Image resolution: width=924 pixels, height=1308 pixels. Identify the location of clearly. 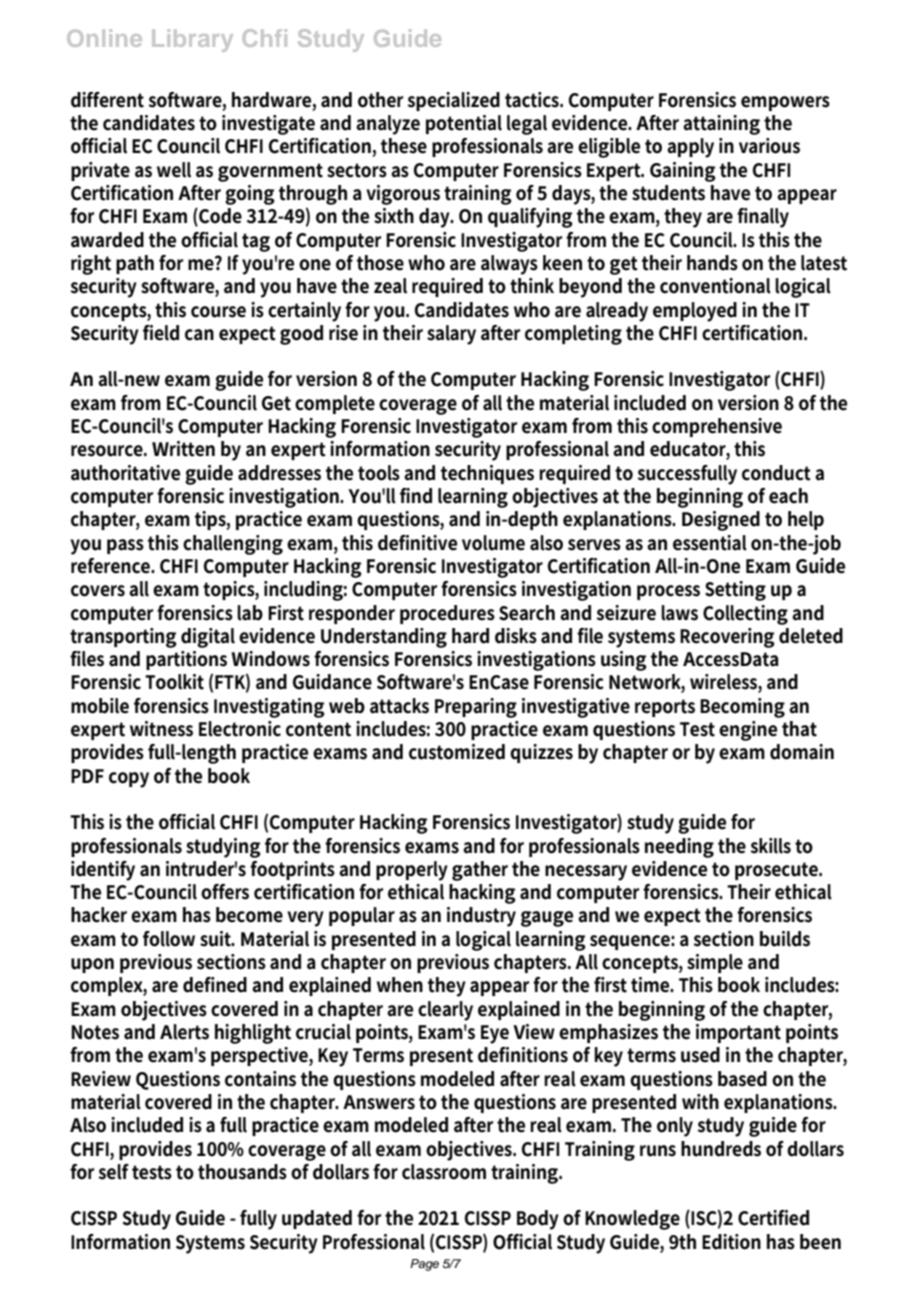
(445, 1011).
